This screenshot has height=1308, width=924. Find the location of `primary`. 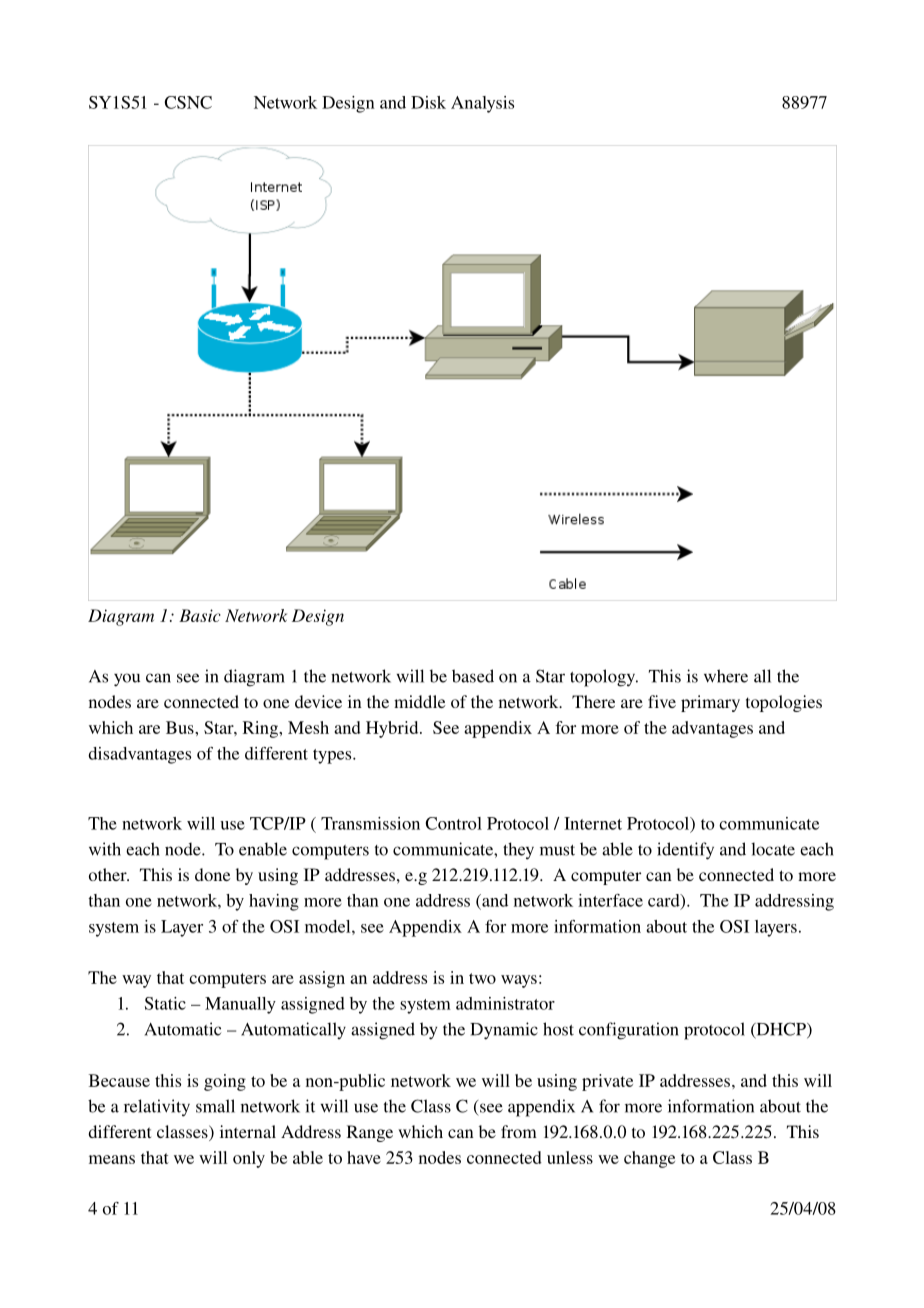

primary is located at coordinates (710, 703).
